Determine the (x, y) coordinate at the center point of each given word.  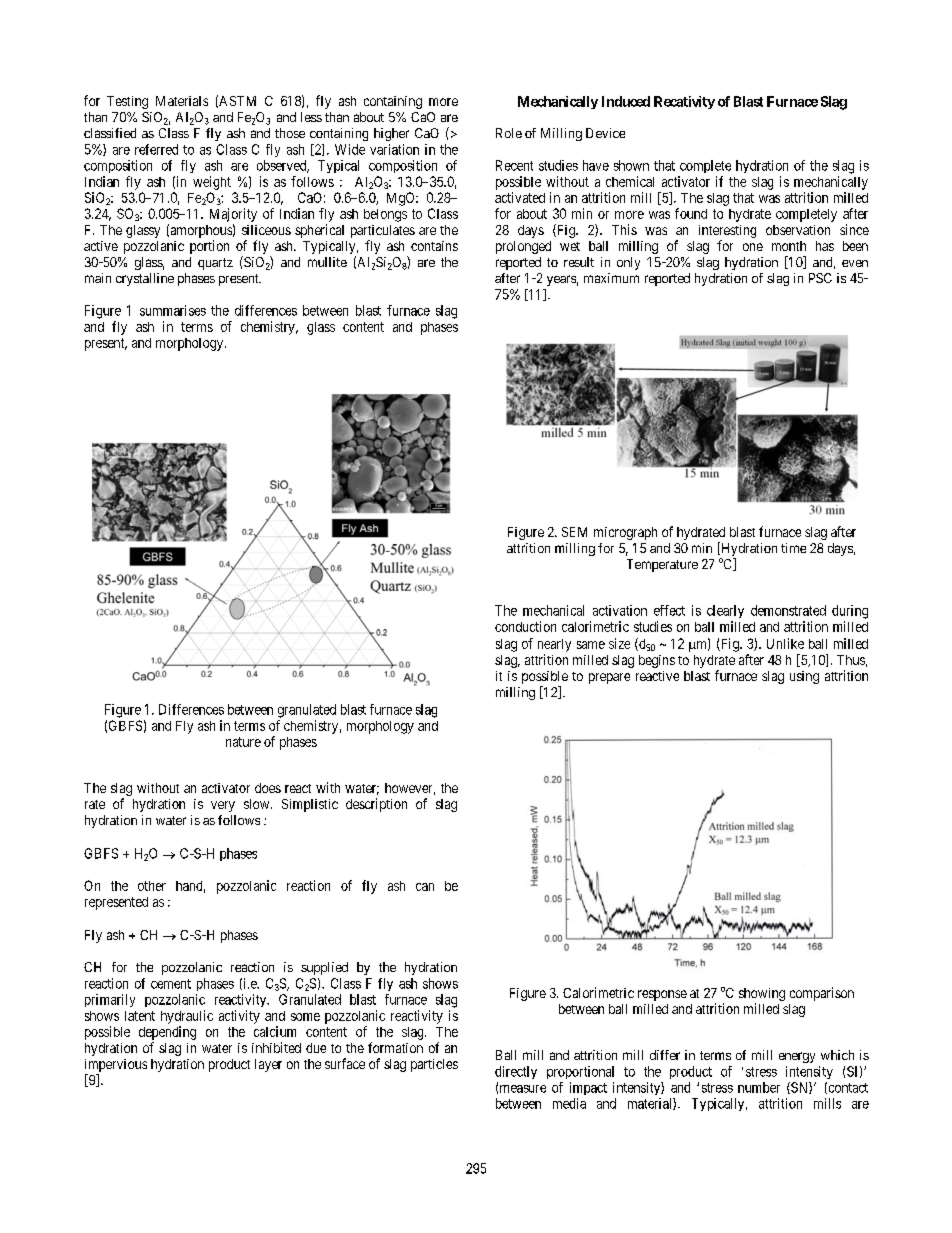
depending (167, 1033)
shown (631, 165)
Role (509, 133)
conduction (525, 626)
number (759, 1087)
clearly (725, 611)
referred (156, 149)
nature (243, 742)
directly (516, 1072)
